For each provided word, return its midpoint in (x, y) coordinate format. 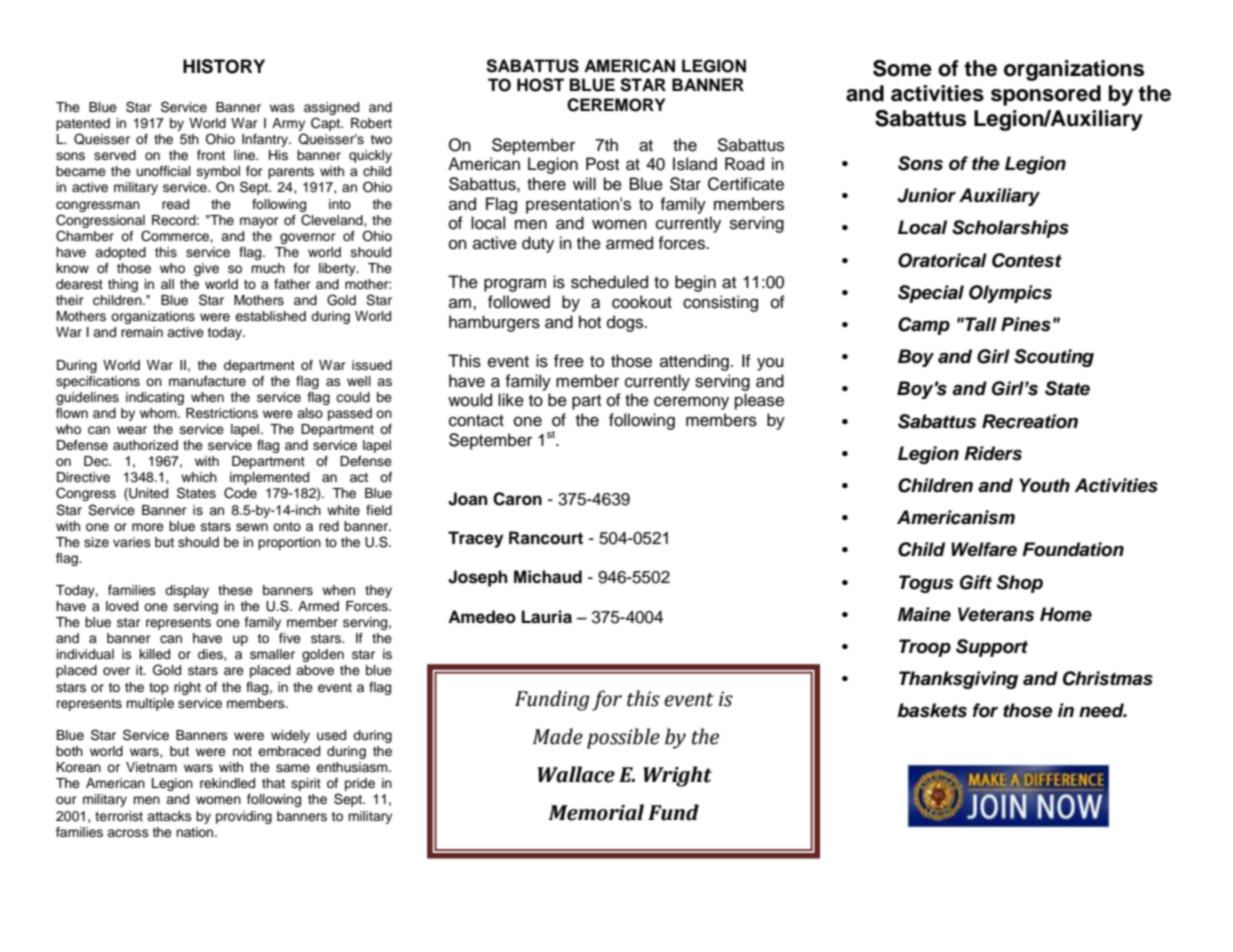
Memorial (596, 812)
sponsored (1046, 95)
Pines (1026, 324)
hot (590, 322)
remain (142, 332)
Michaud (548, 577)
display (187, 591)
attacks (169, 816)
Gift (976, 582)
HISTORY (224, 66)
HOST (540, 85)
